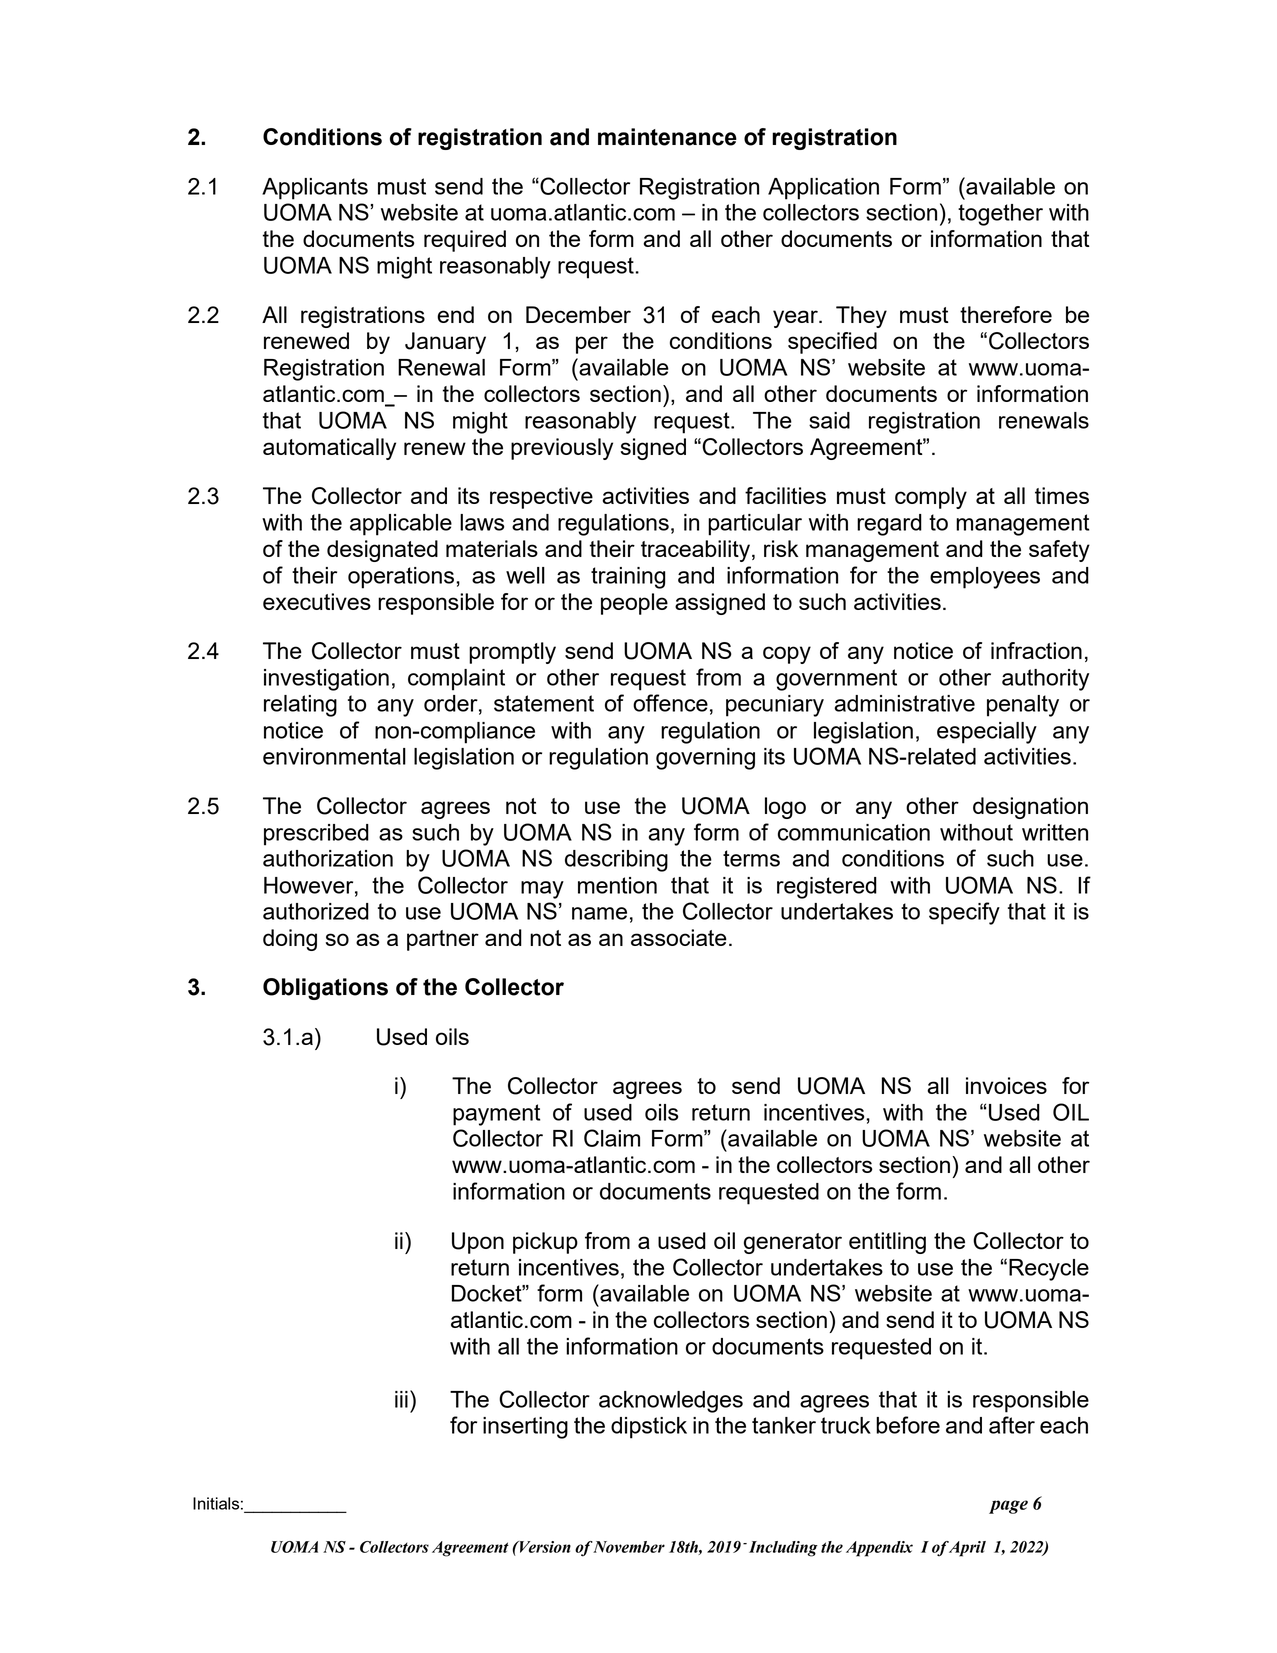 This image has width=1277, height=1653. Describe the element at coordinates (328, 858) in the image. I see `authorization` at that location.
